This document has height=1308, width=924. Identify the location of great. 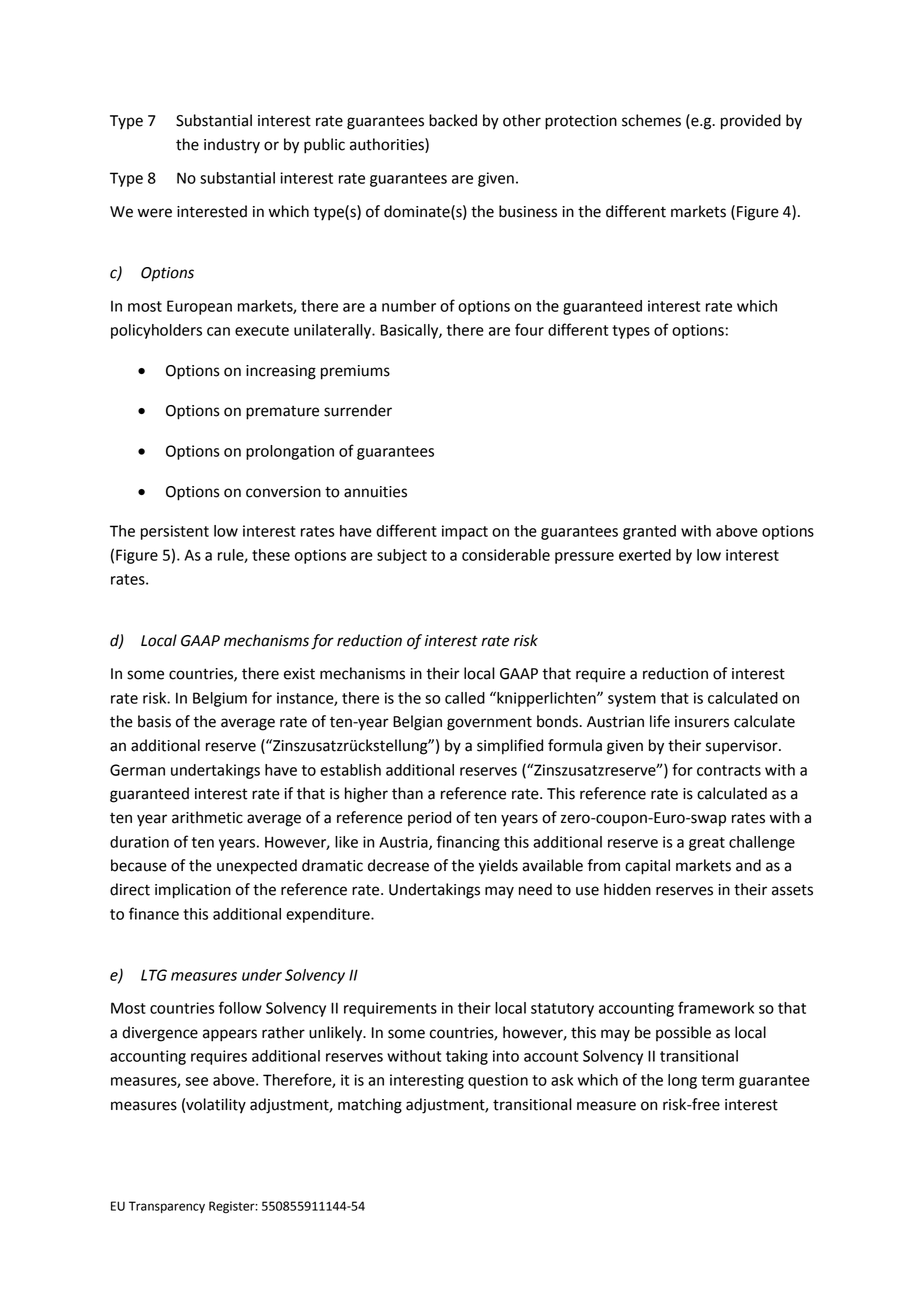
(707, 844).
